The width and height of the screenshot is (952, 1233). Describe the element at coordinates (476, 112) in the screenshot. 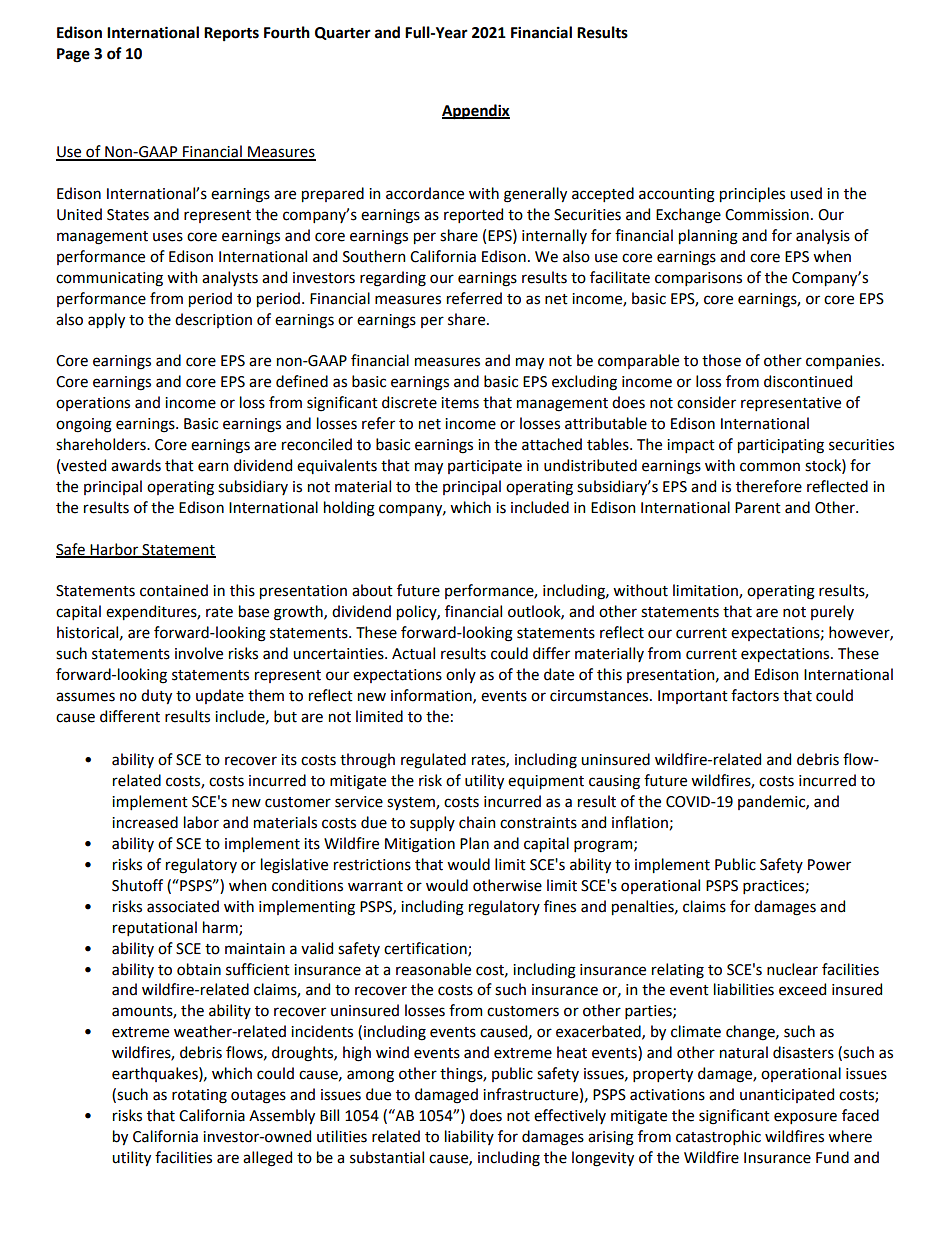

I see `Appendix` at that location.
